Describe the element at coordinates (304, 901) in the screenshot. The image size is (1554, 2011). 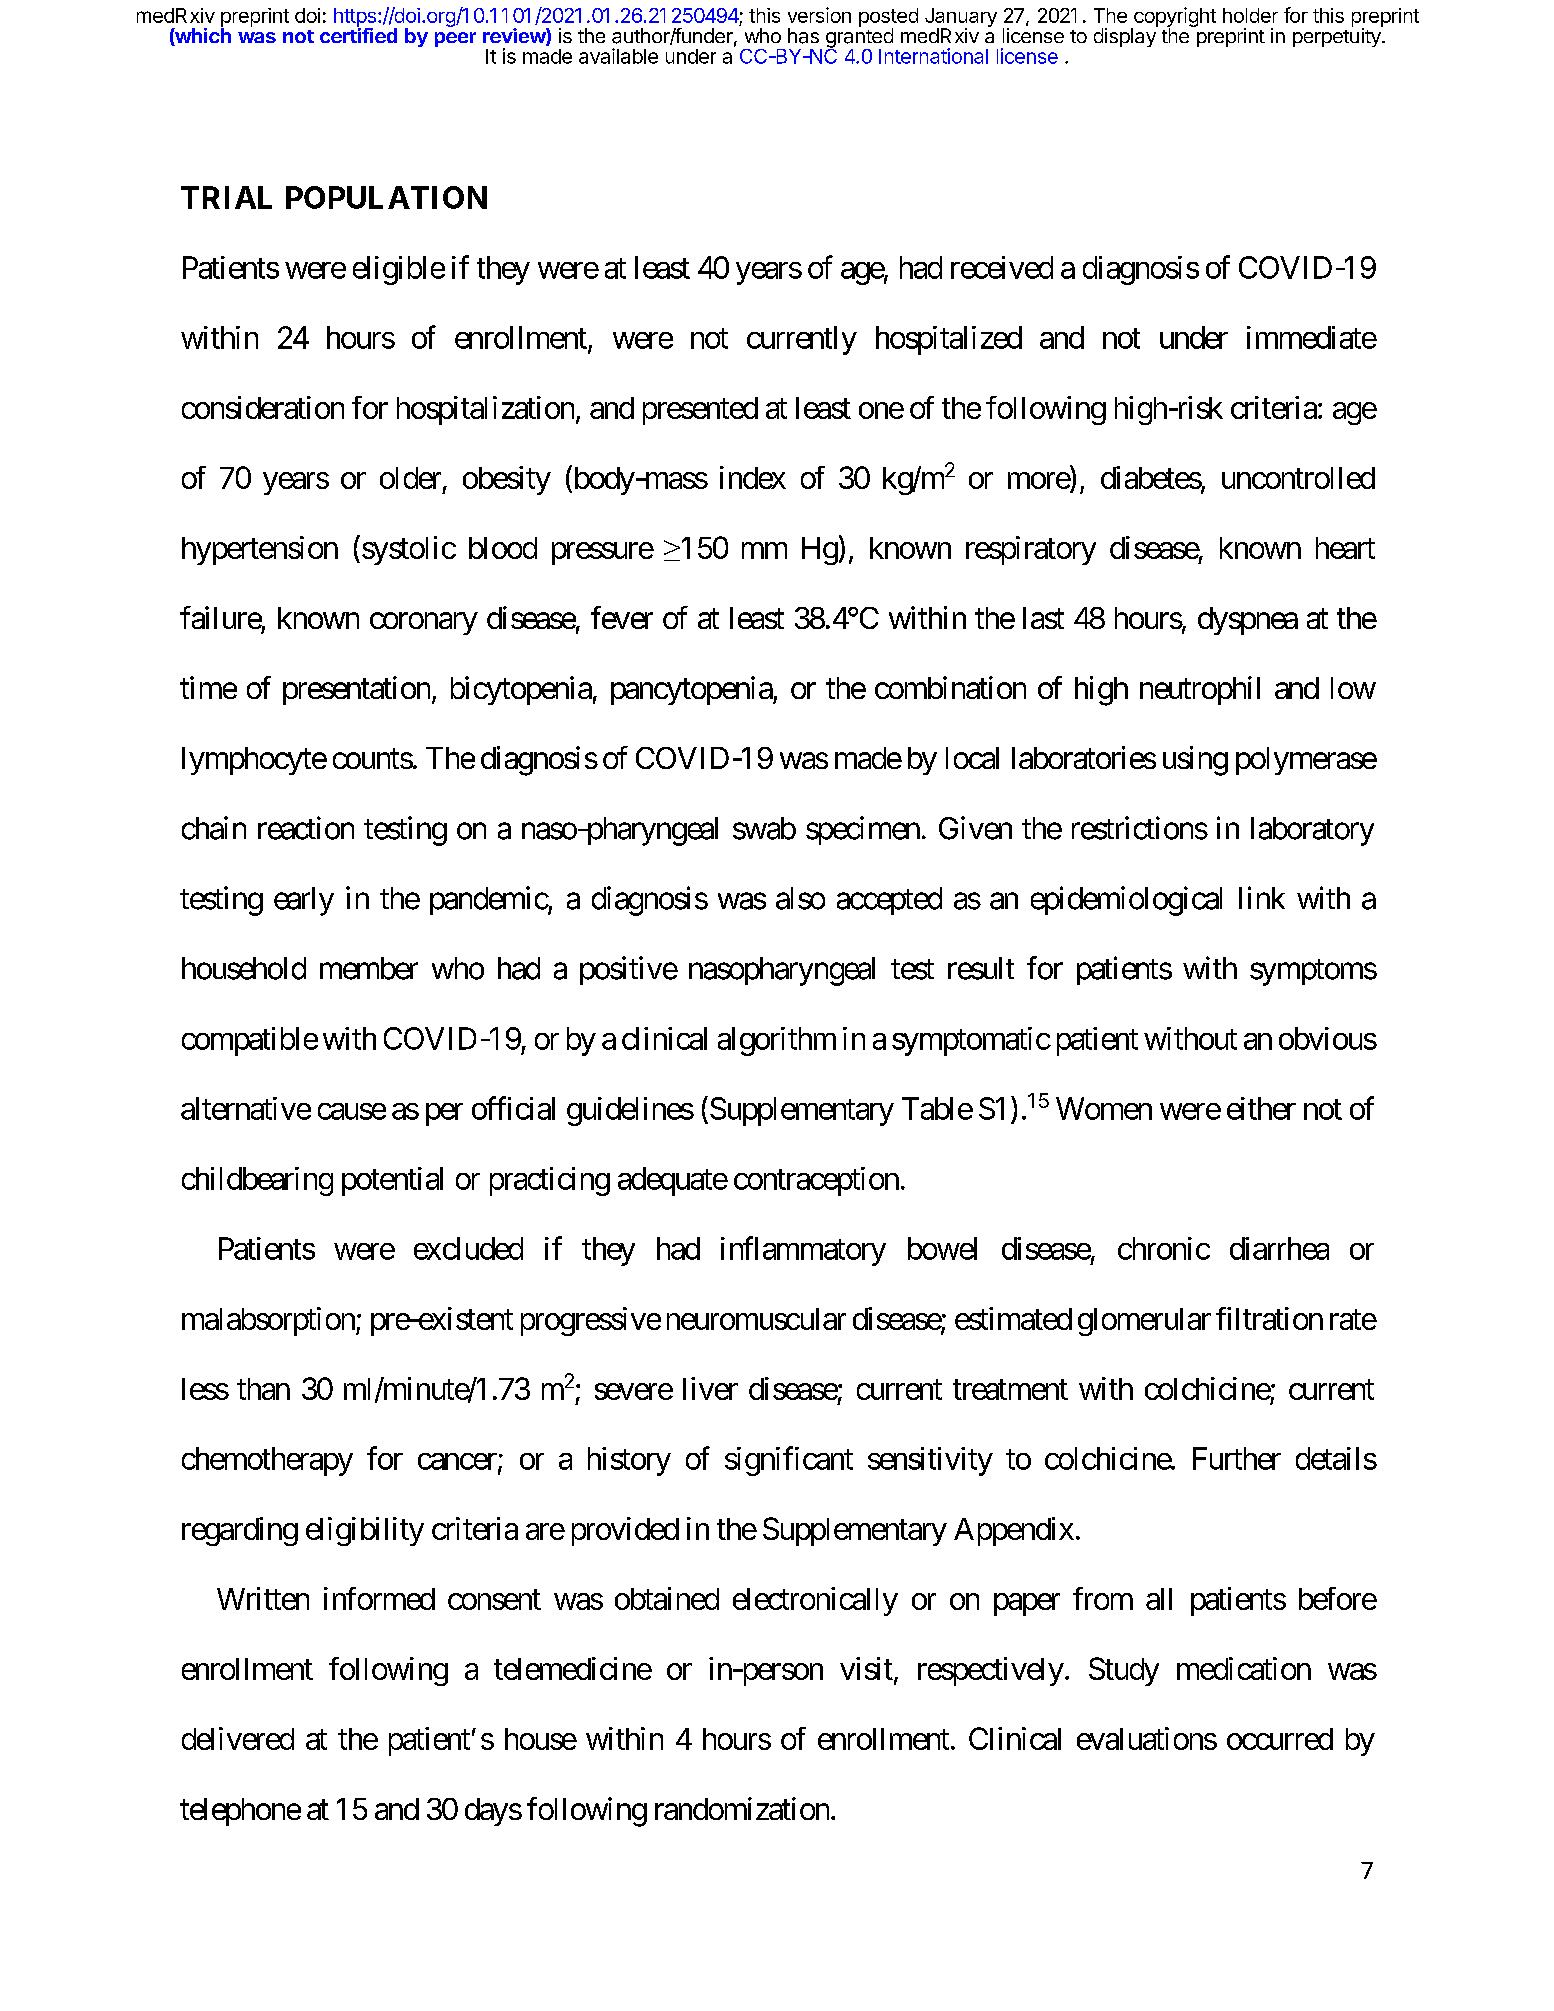
I see `early` at that location.
